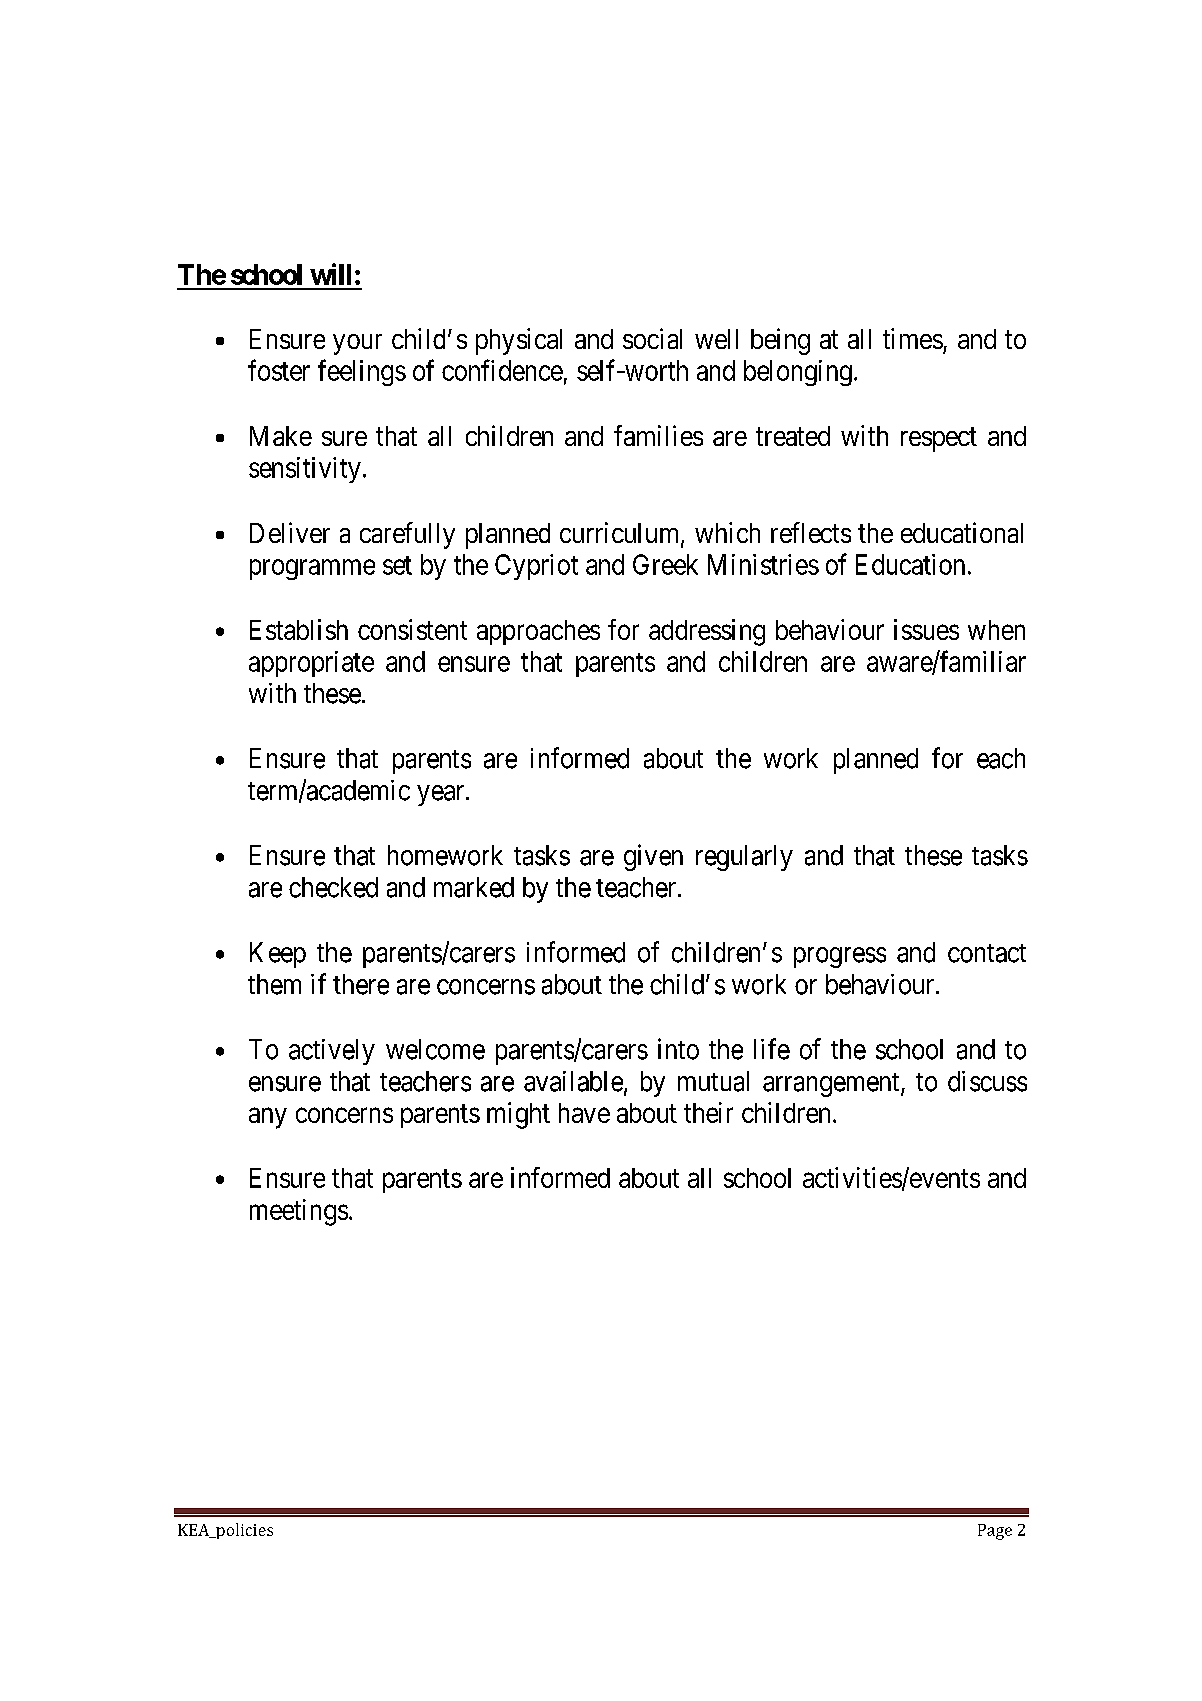 This document has height=1701, width=1202. I want to click on actively, so click(332, 1052).
